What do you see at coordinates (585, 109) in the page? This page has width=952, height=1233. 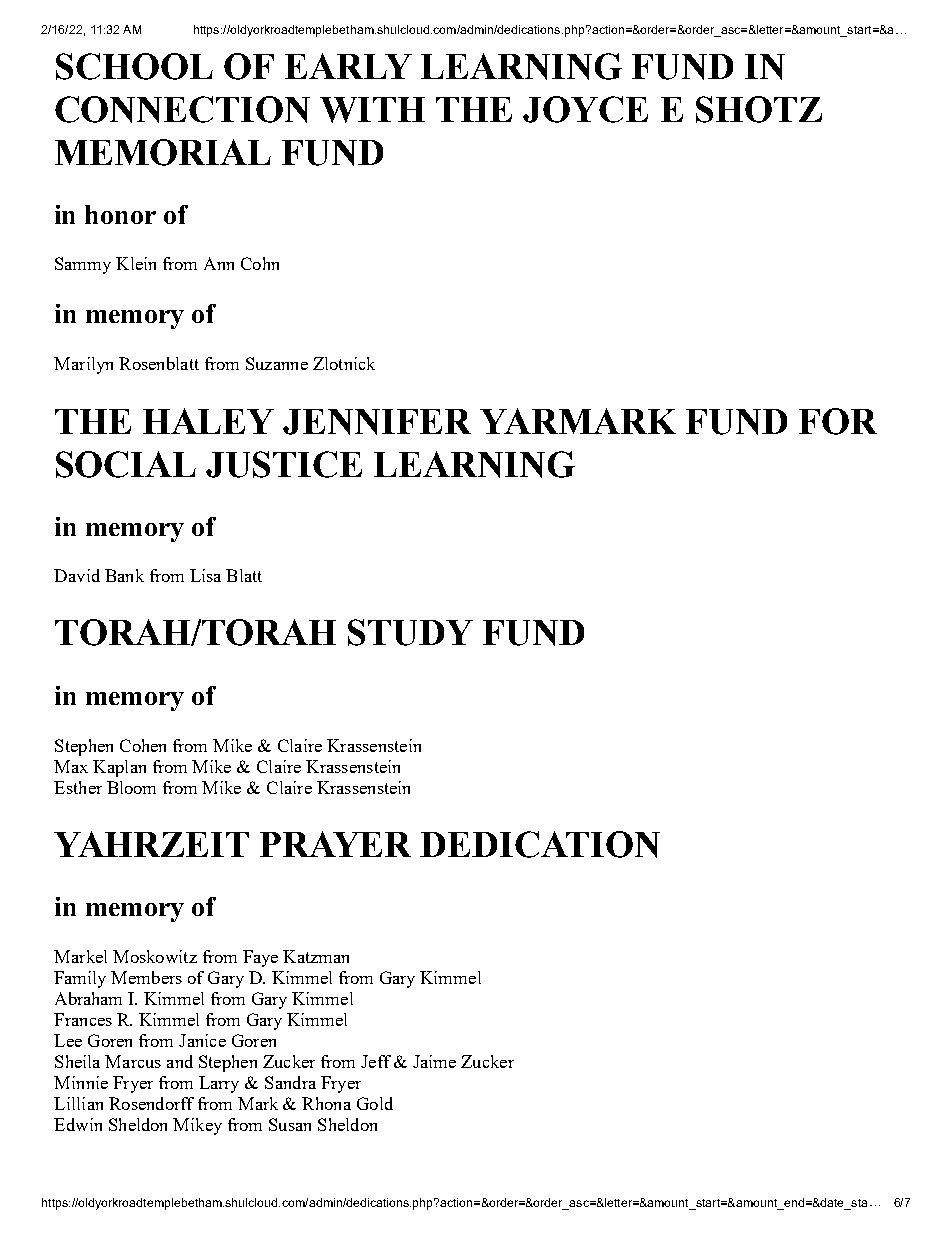 I see `JOYCE` at bounding box center [585, 109].
